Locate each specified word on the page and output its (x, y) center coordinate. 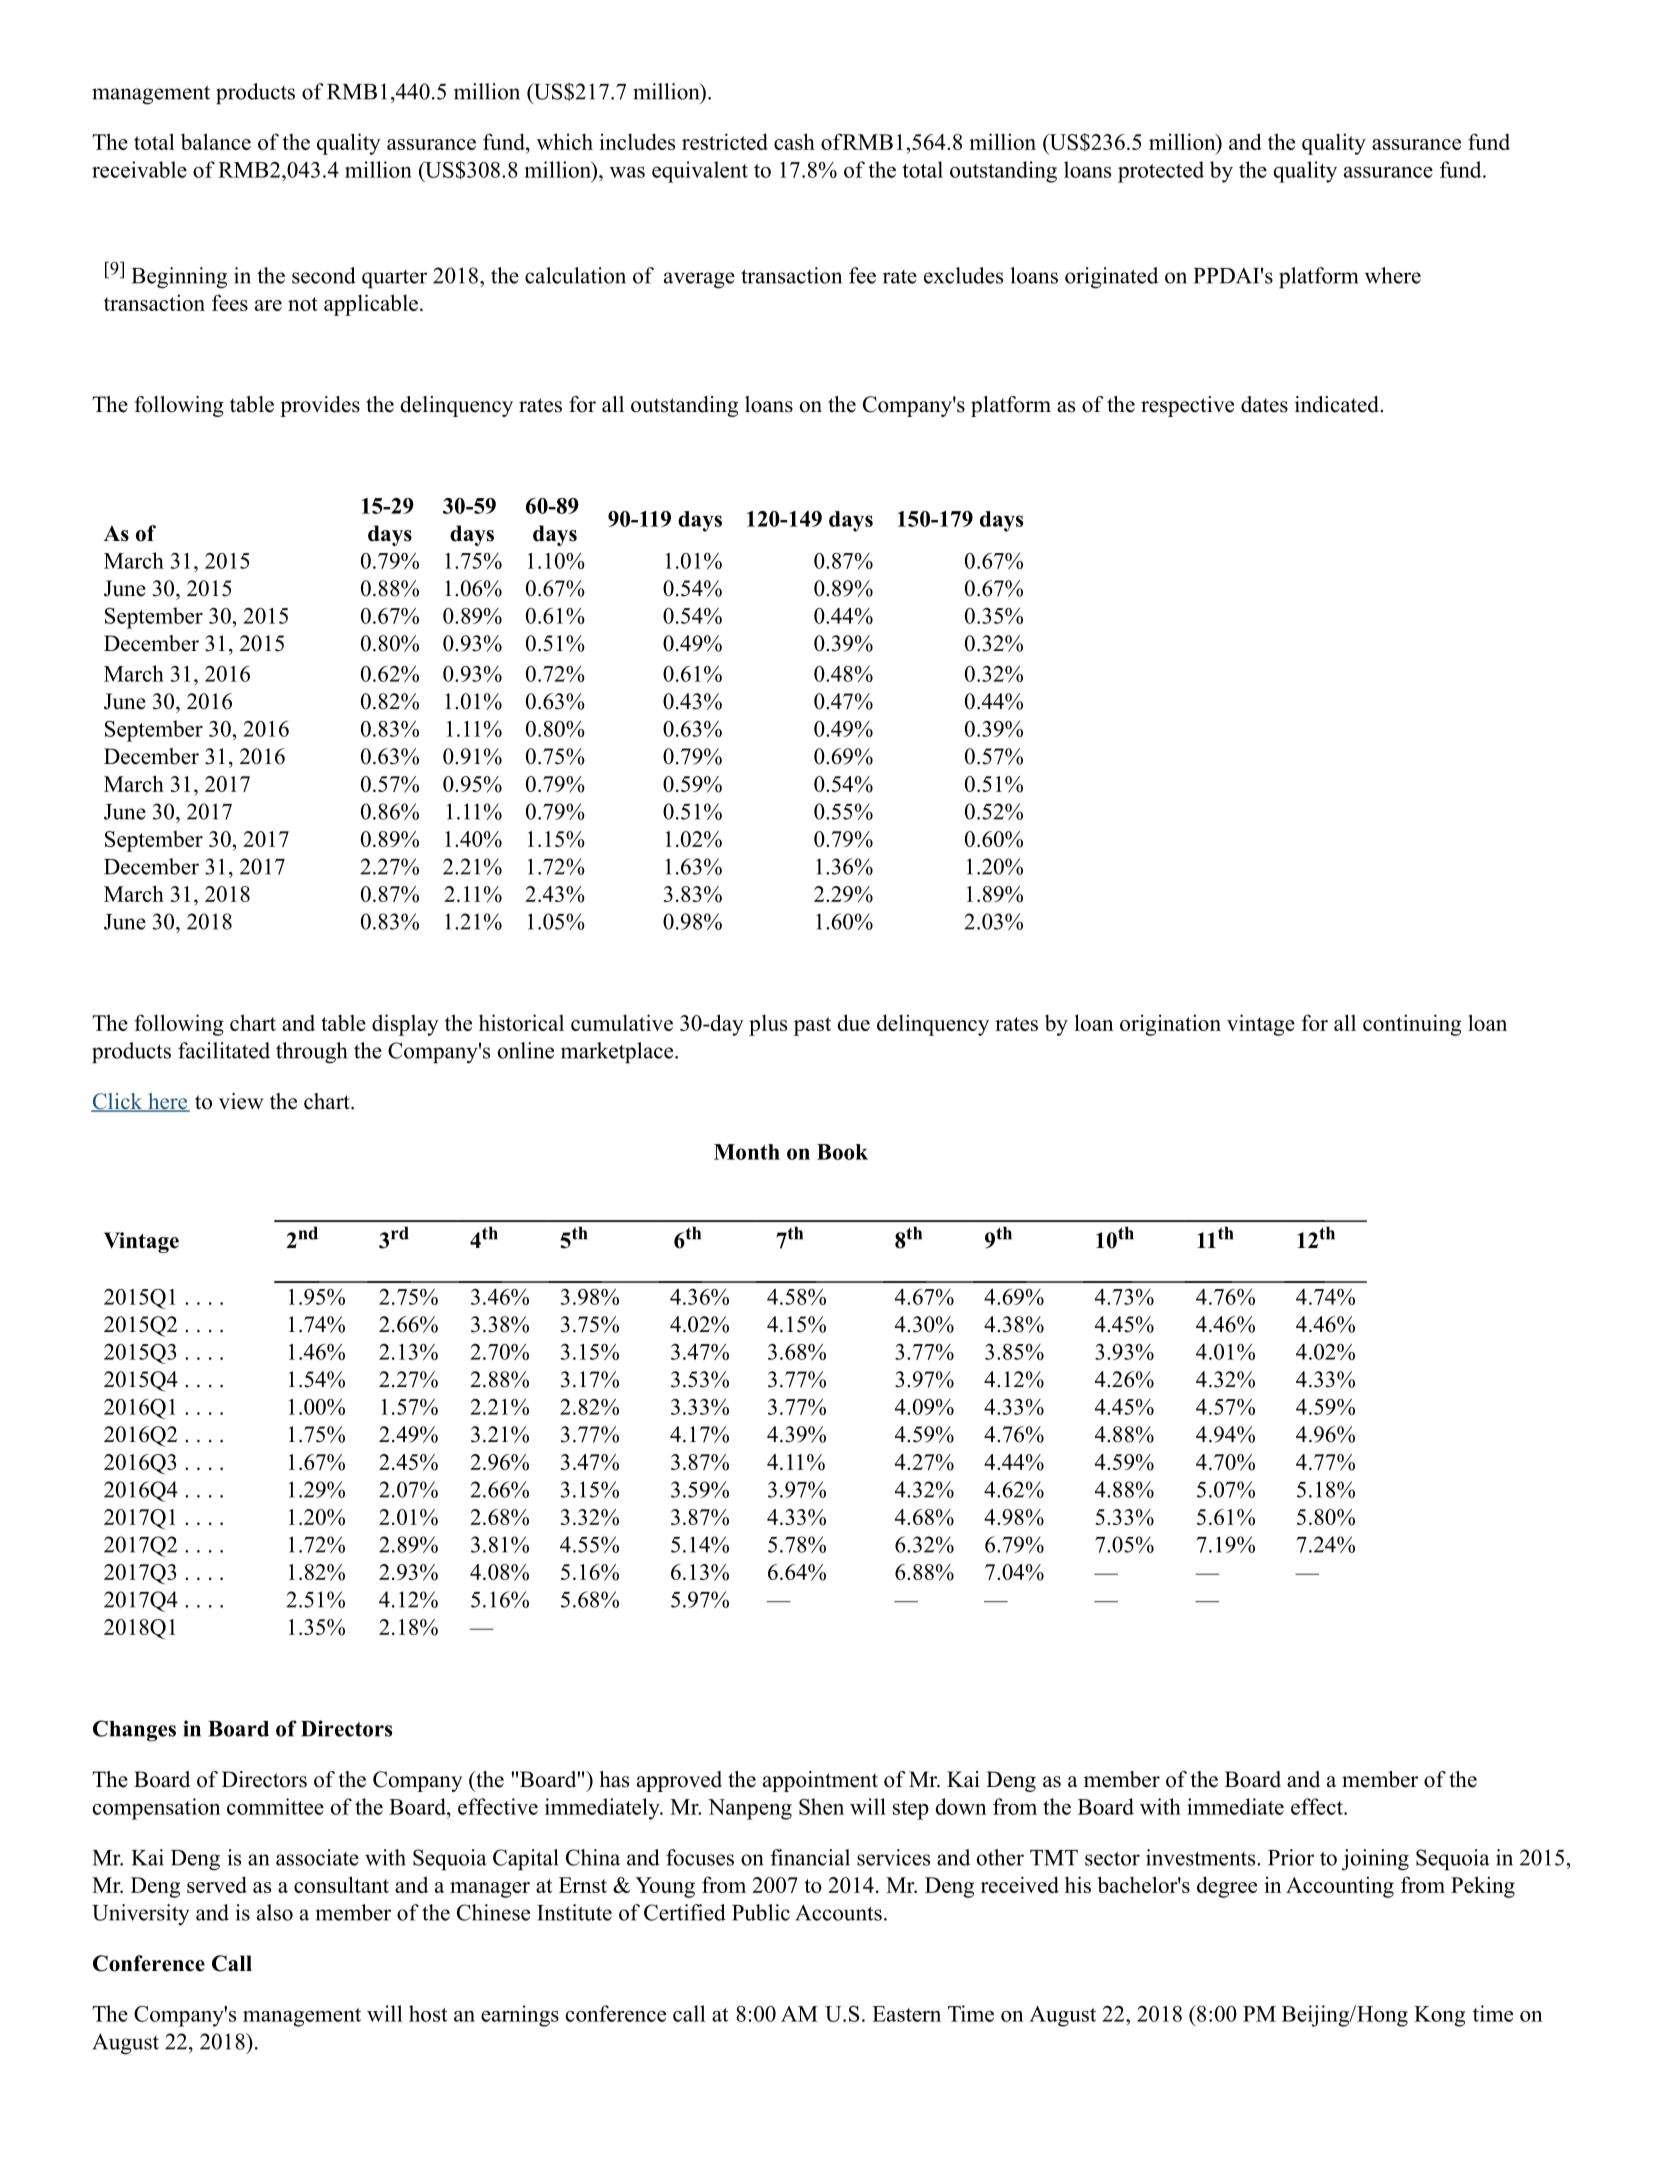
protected (1161, 172)
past (812, 1026)
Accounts (838, 1912)
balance (216, 141)
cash (794, 141)
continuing (1412, 1025)
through (311, 1053)
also (275, 1912)
